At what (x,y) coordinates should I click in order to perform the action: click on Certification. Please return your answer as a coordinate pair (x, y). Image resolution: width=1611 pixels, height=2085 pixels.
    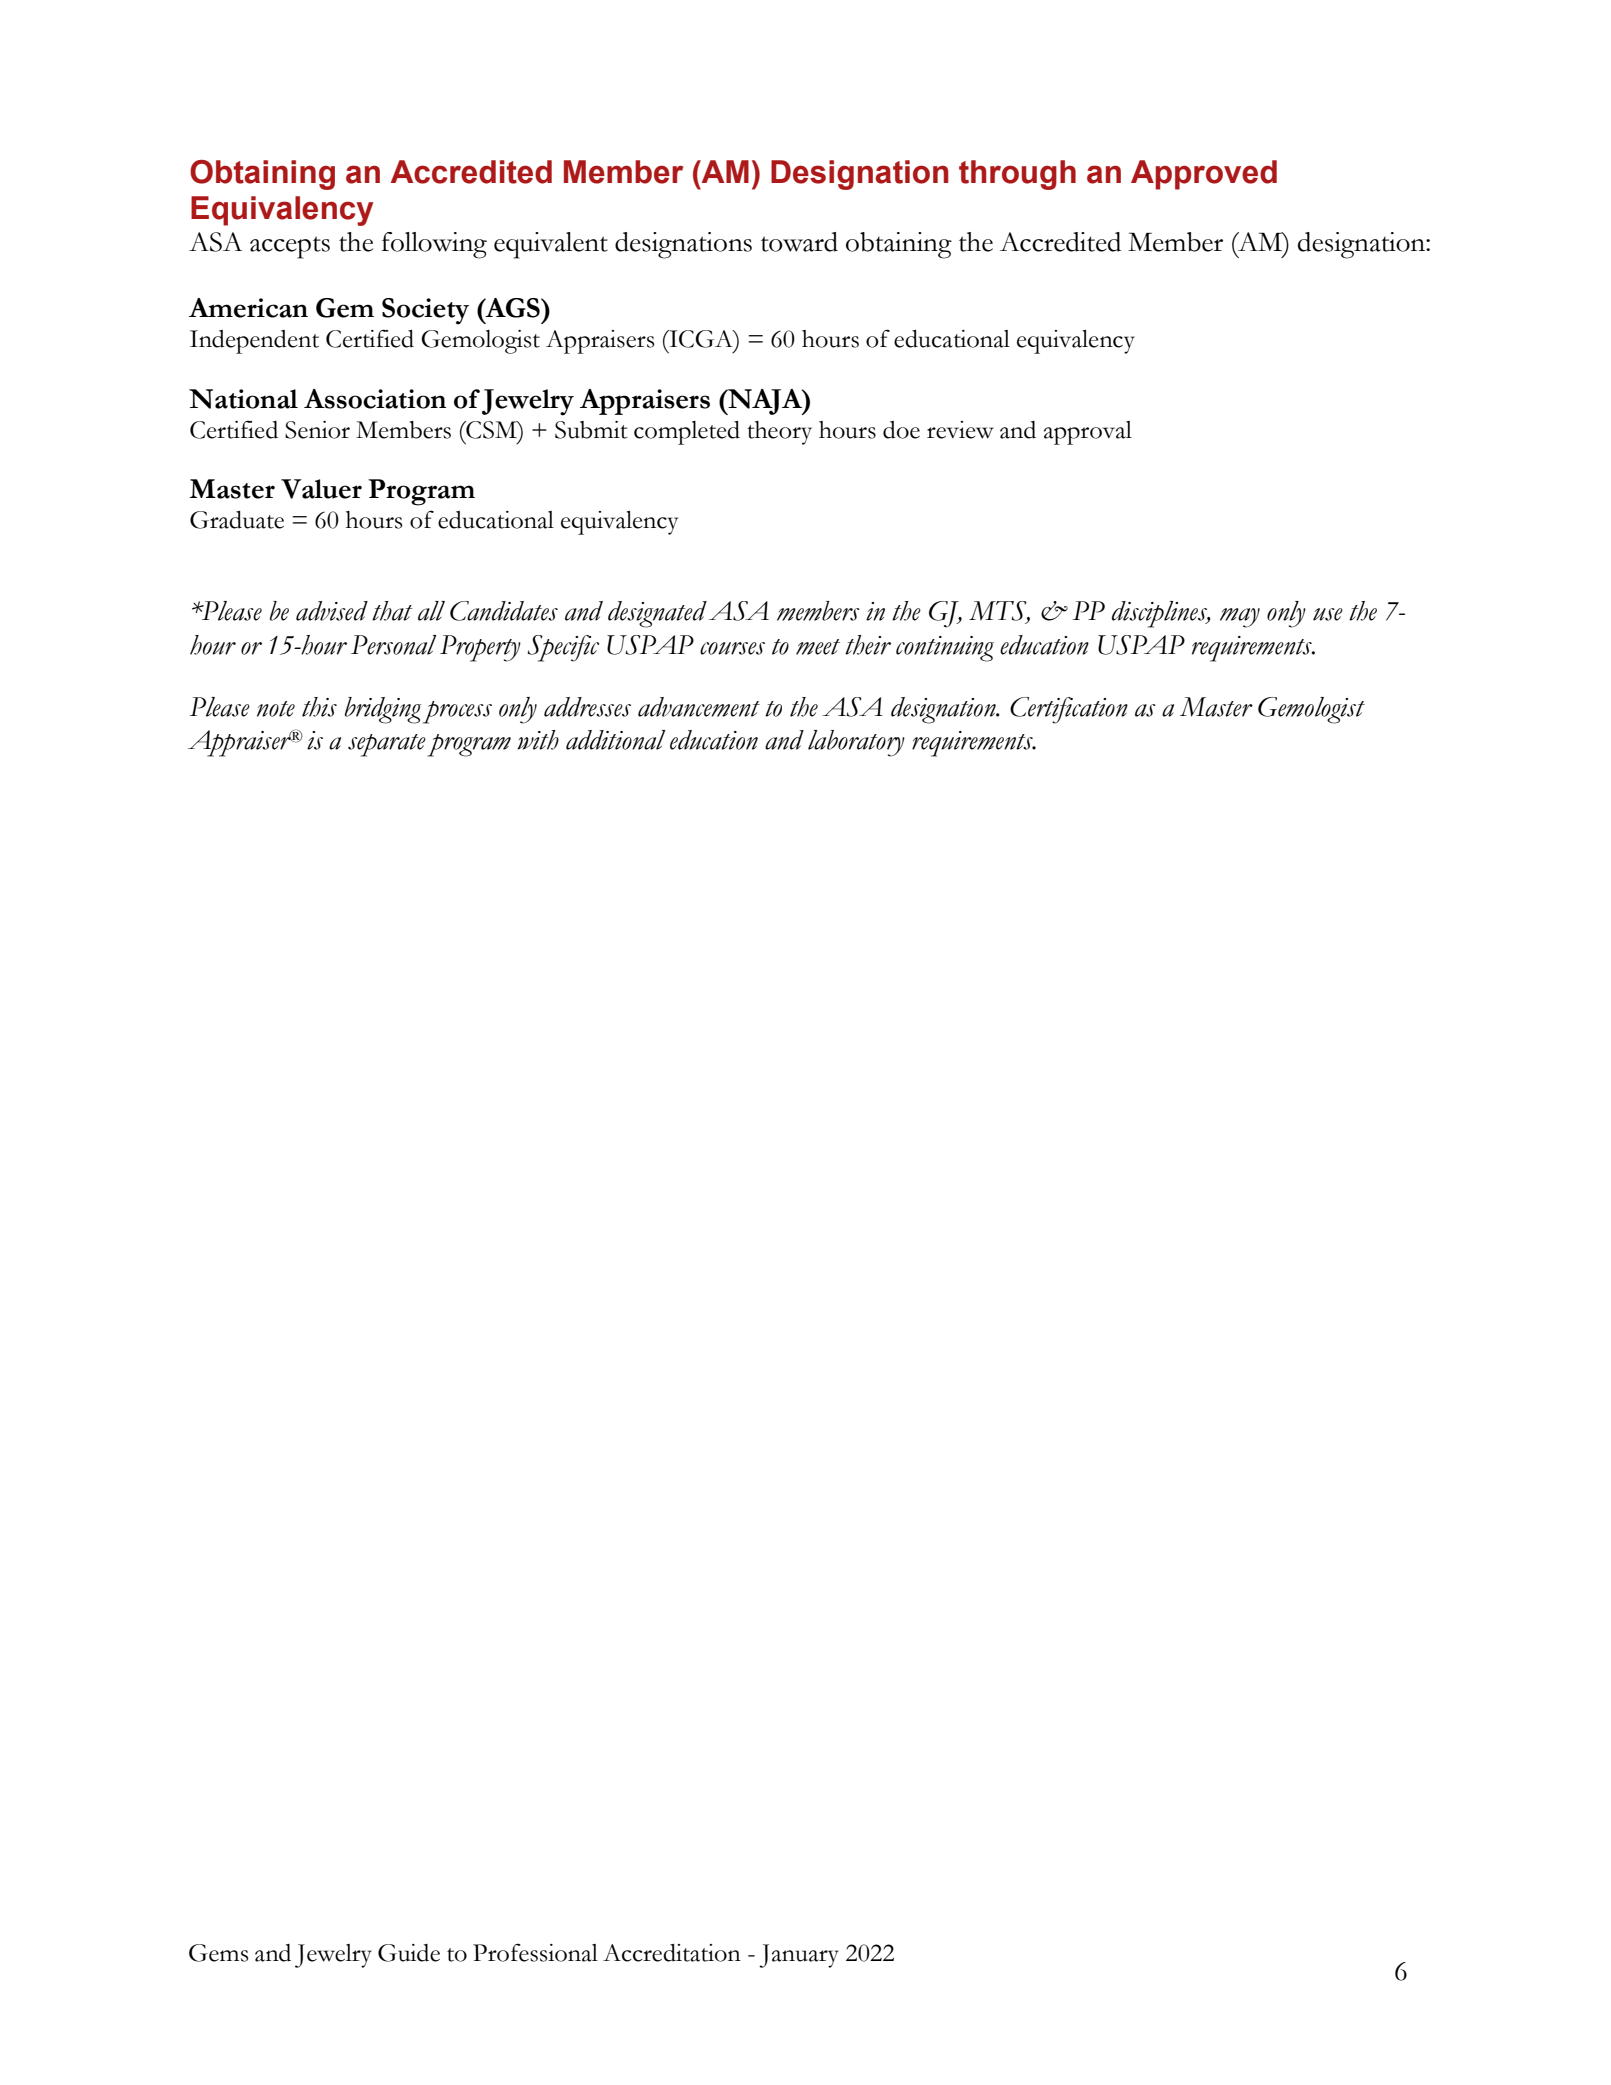
    Looking at the image, I should click on (1069, 710).
